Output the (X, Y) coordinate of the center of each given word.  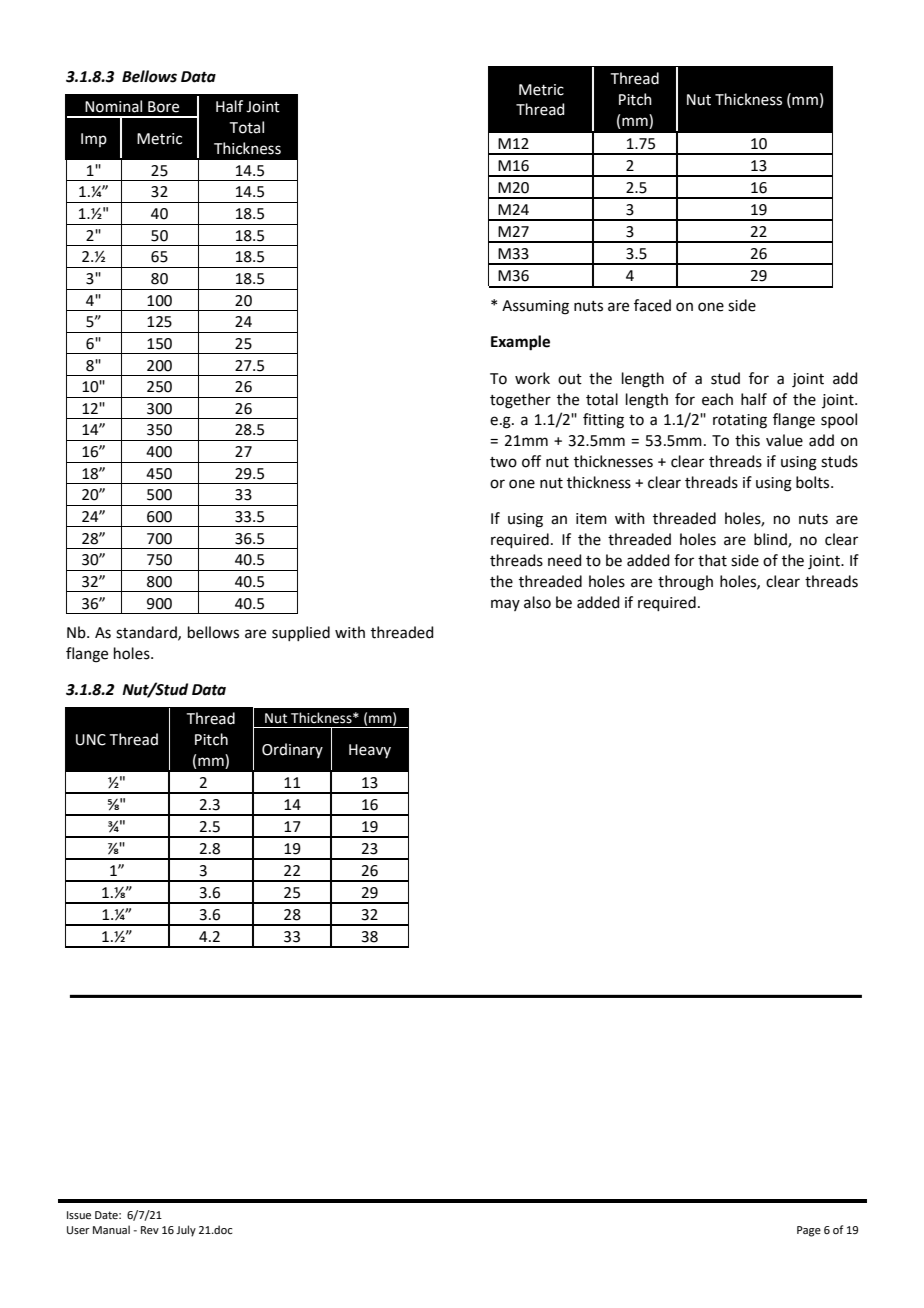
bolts (814, 482)
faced (652, 305)
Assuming (535, 307)
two (503, 462)
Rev (150, 1230)
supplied (301, 633)
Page (809, 1231)
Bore (163, 107)
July (186, 1231)
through (685, 583)
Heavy (370, 751)
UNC (91, 740)
